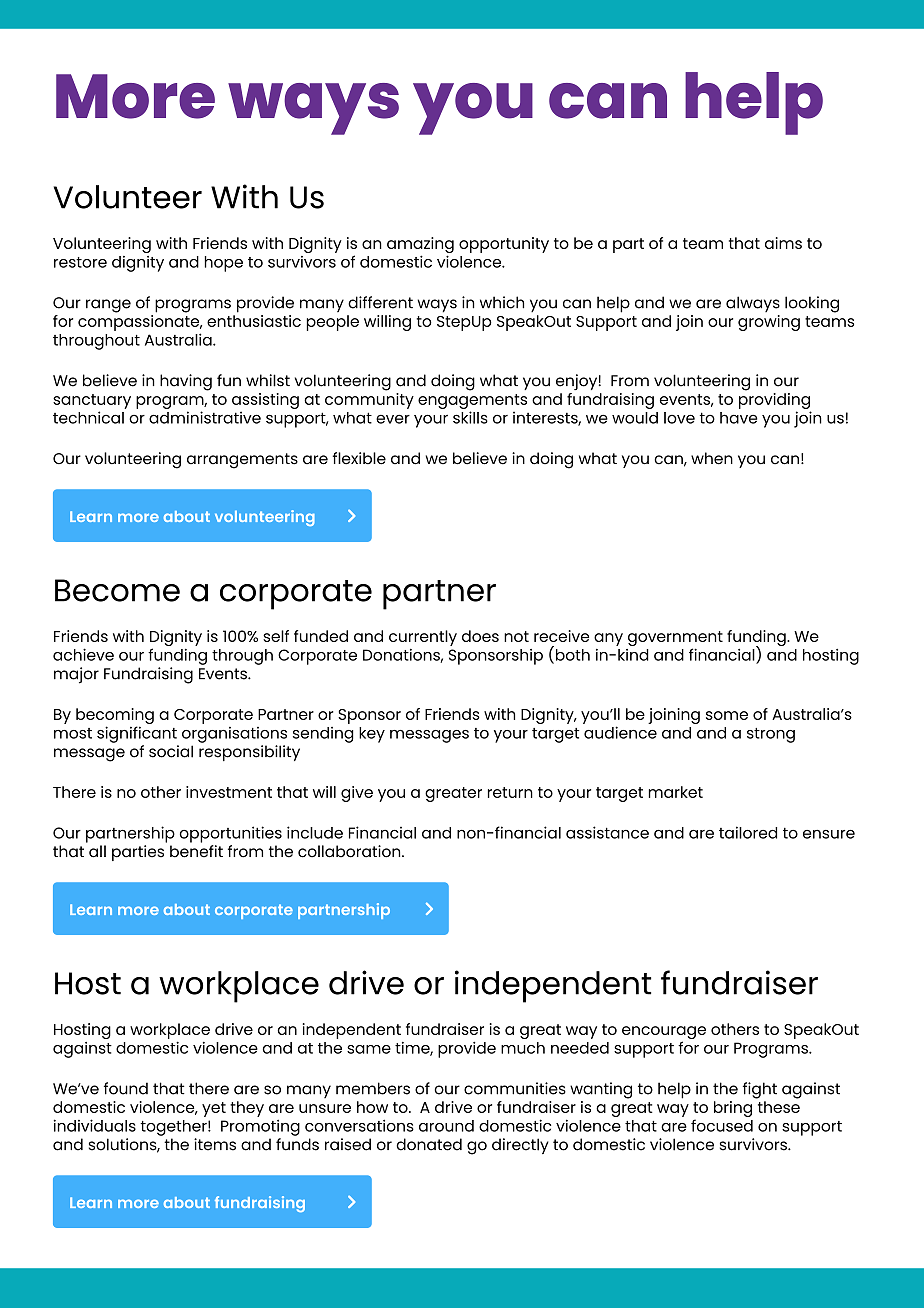 This screenshot has width=924, height=1308. What do you see at coordinates (223, 264) in the screenshot?
I see `hope` at bounding box center [223, 264].
